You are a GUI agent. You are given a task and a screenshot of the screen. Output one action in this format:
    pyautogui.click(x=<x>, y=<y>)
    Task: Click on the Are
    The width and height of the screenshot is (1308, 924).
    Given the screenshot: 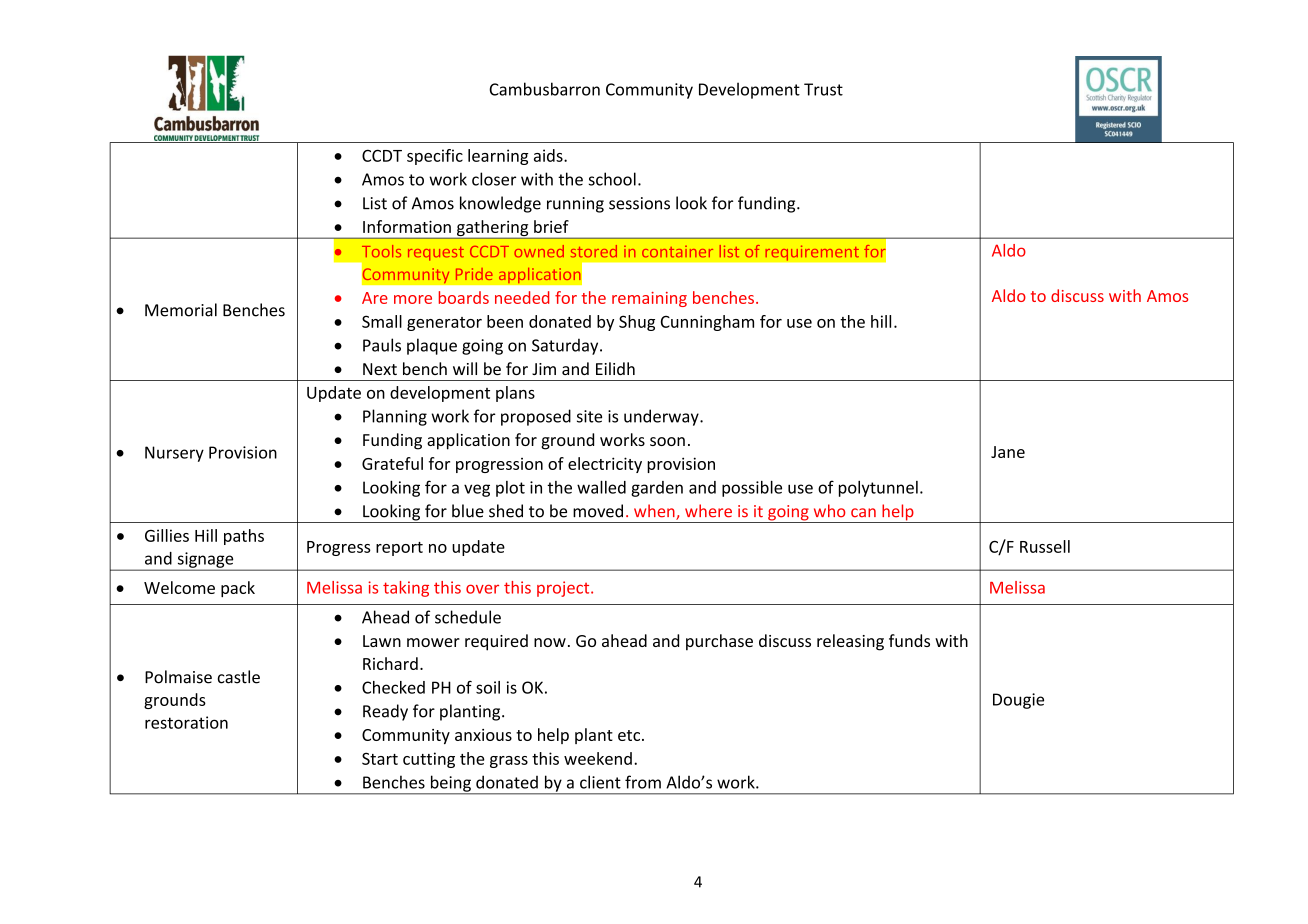 What is the action you would take?
    pyautogui.click(x=375, y=298)
